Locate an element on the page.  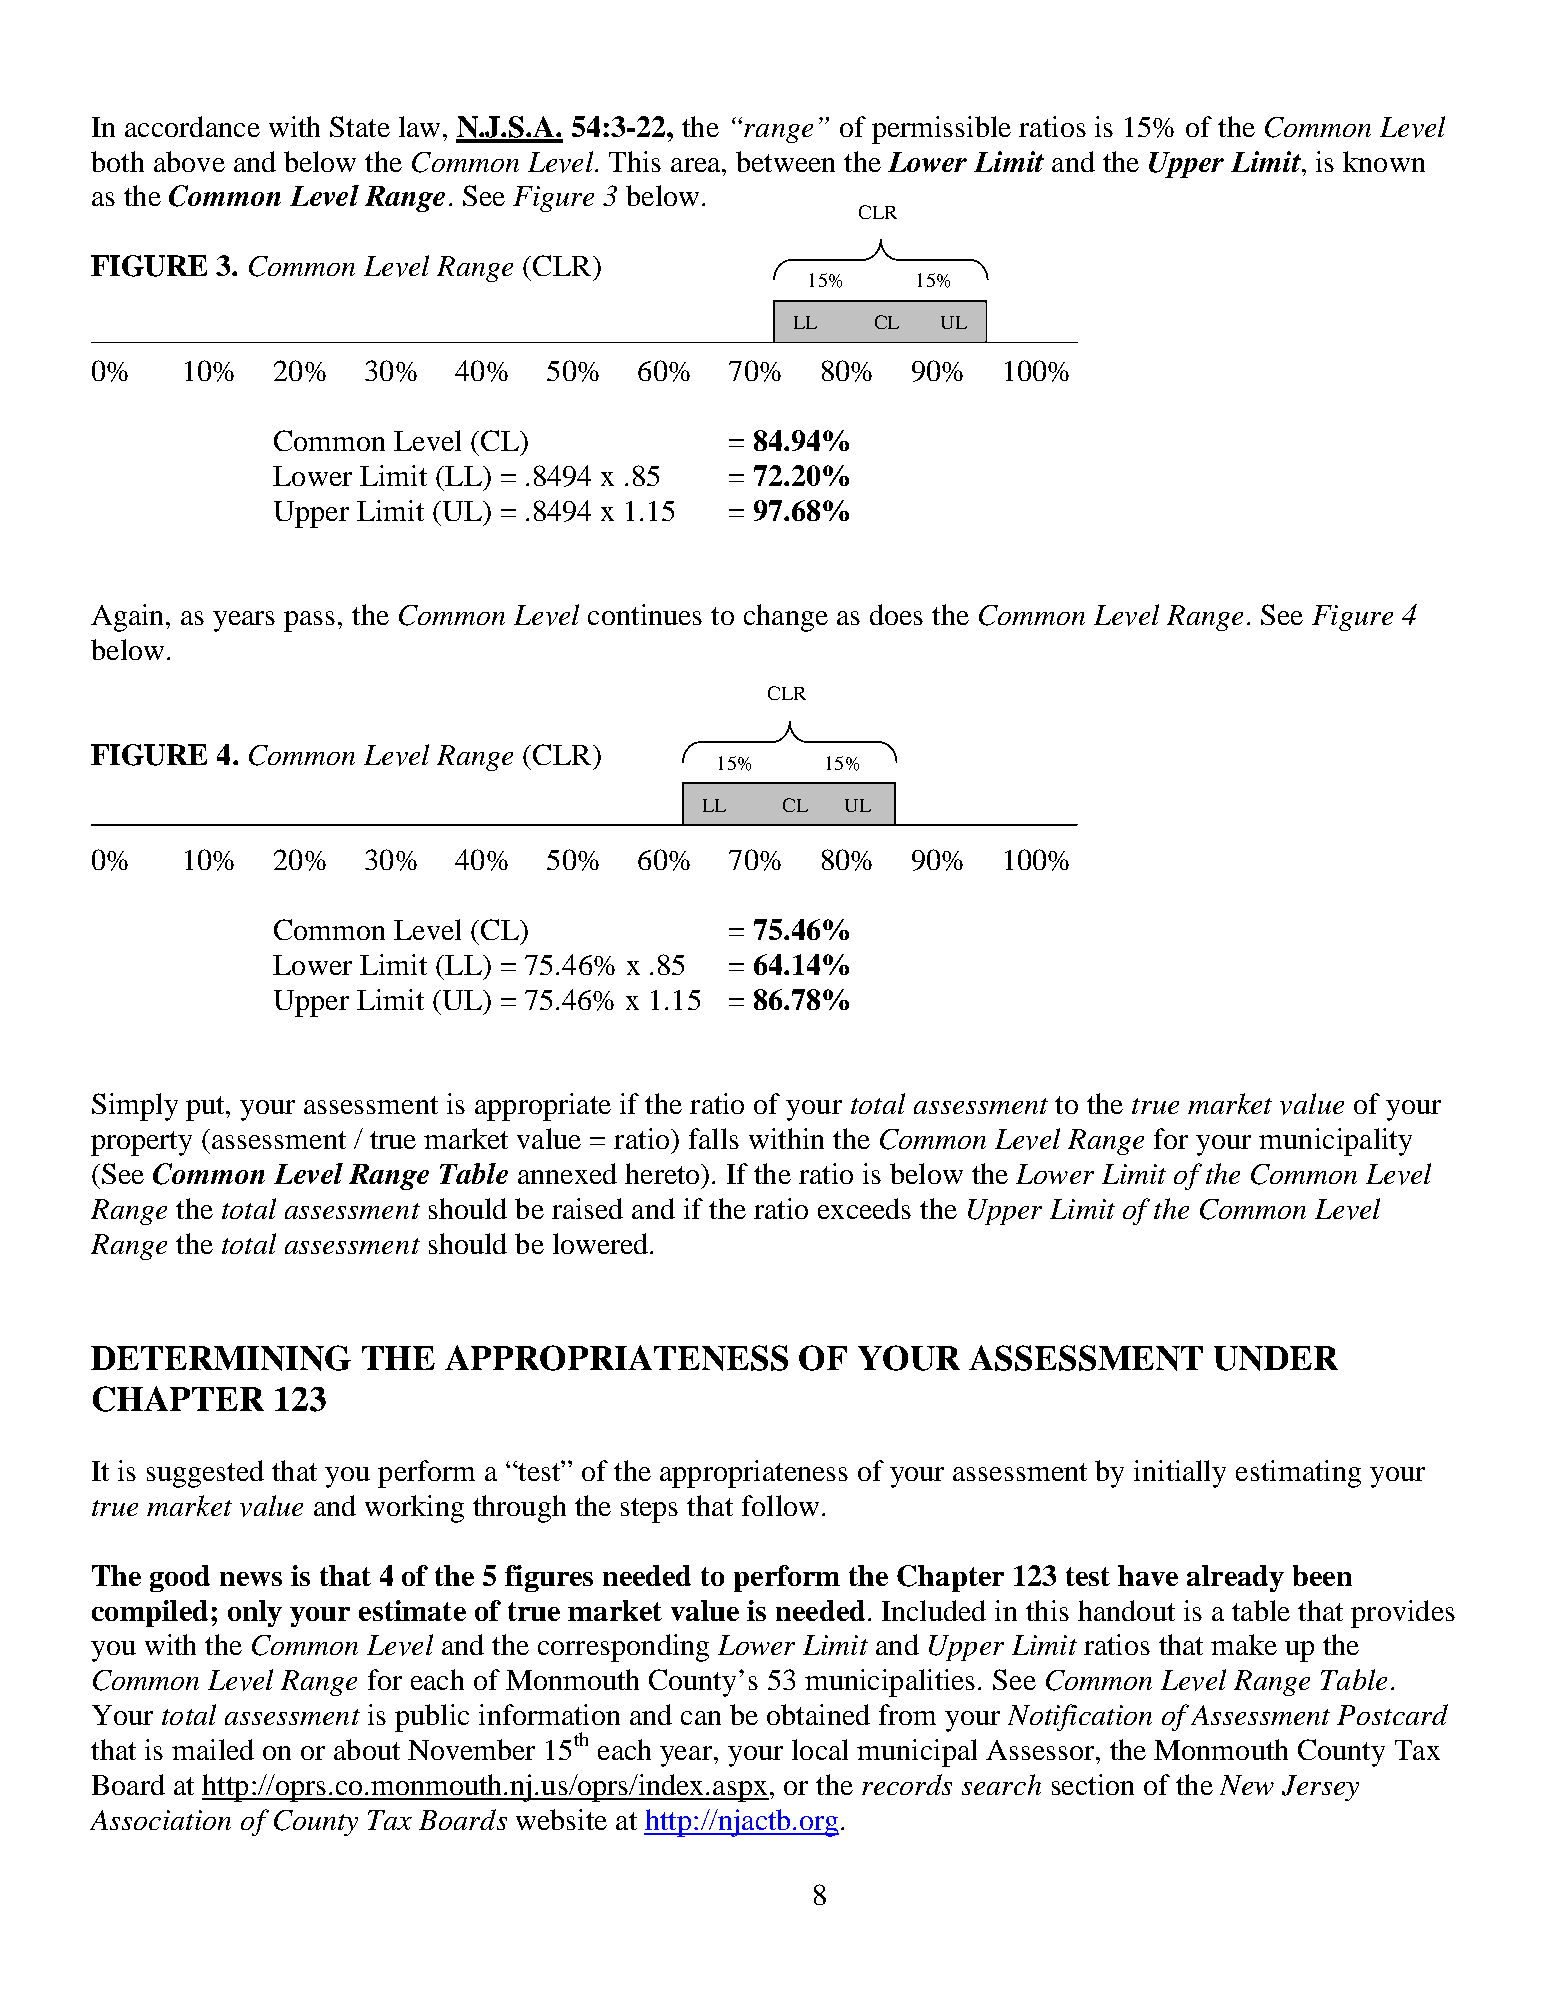
known is located at coordinates (1384, 161).
